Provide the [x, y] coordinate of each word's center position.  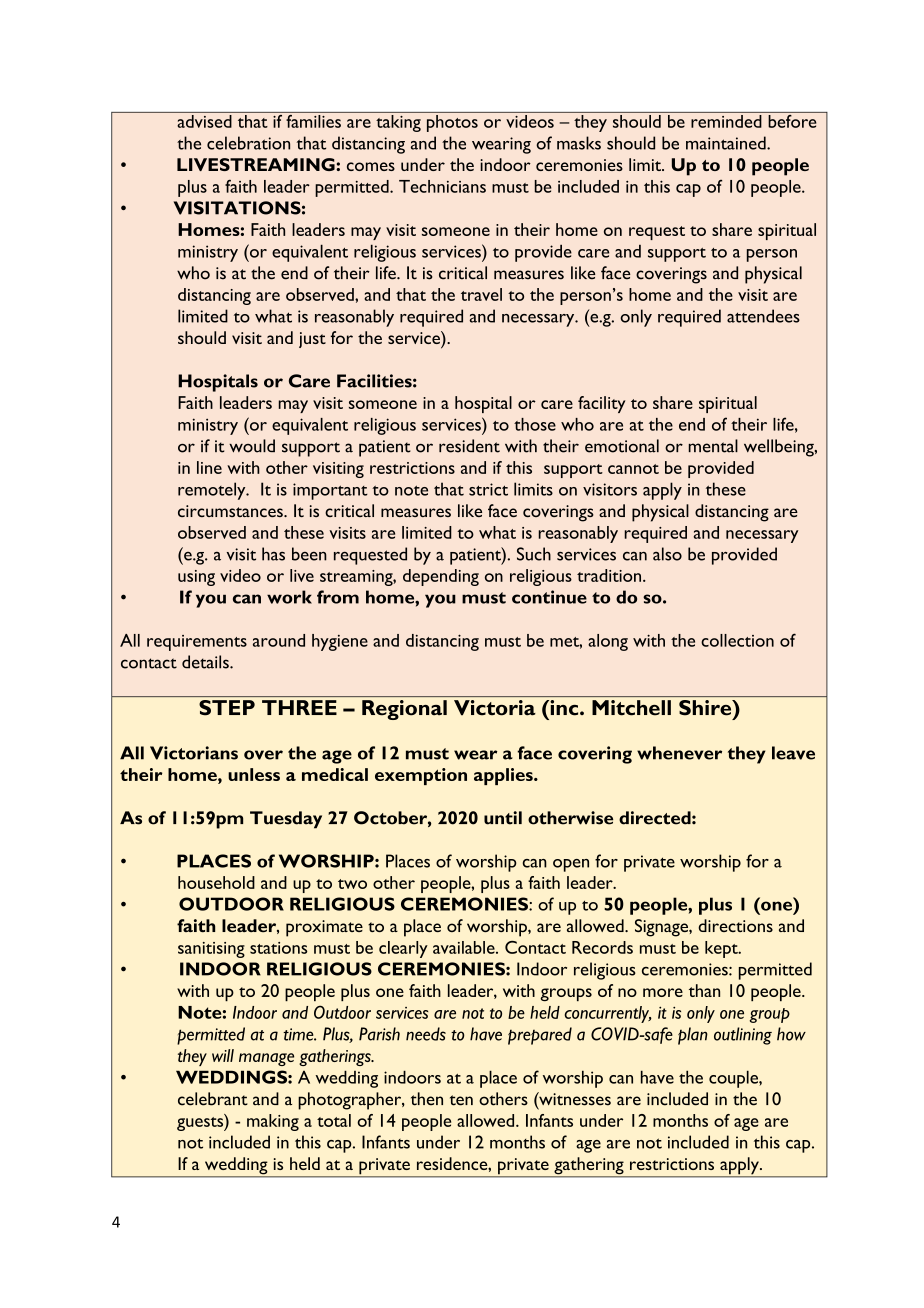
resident [469, 446]
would [252, 446]
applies [504, 776]
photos [452, 123]
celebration [248, 143]
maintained [727, 143]
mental [713, 446]
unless [254, 774]
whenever [679, 753]
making [273, 1122]
